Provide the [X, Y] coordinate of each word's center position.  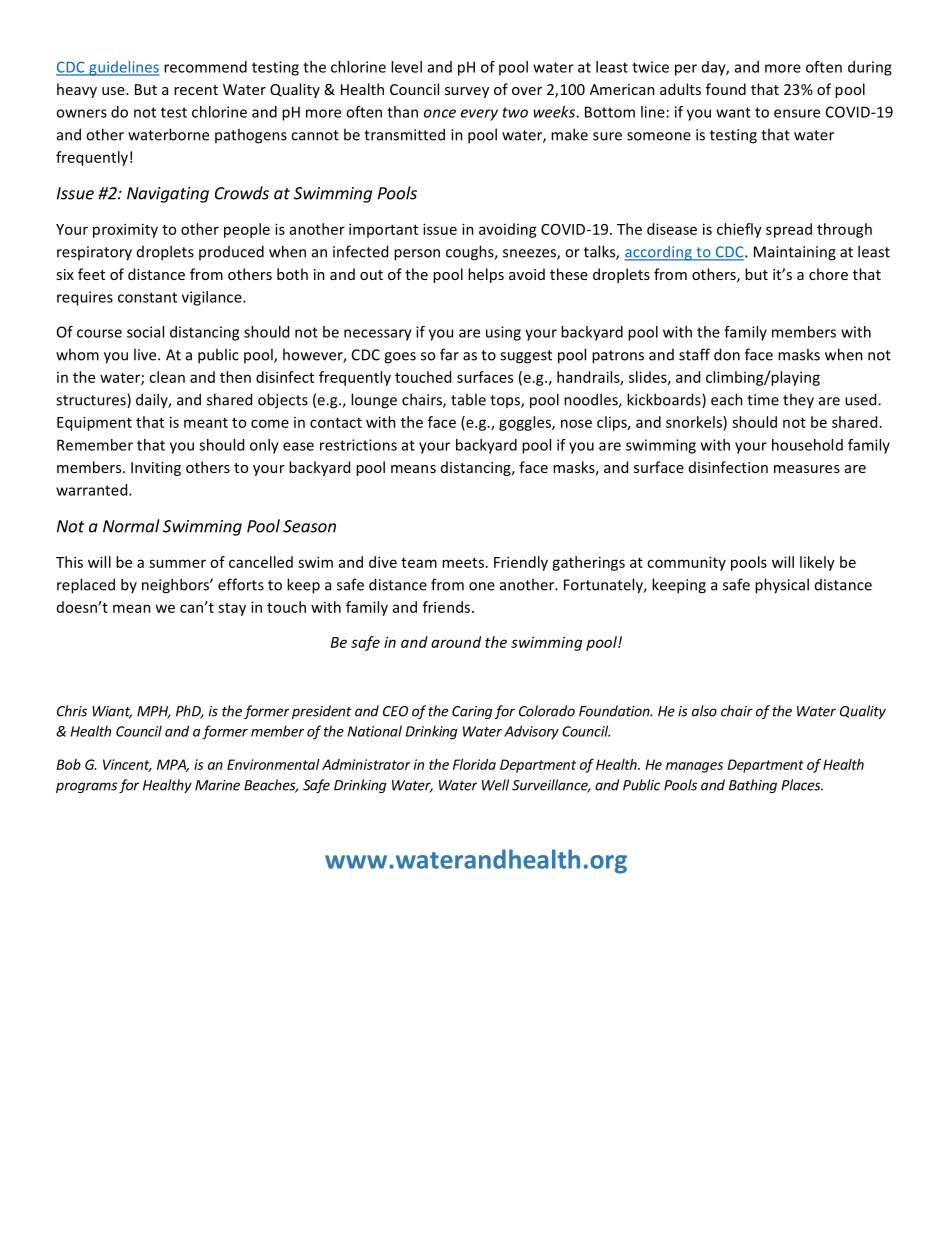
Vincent [127, 765]
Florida [474, 764]
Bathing [753, 786]
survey [467, 92]
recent [196, 90]
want [733, 112]
